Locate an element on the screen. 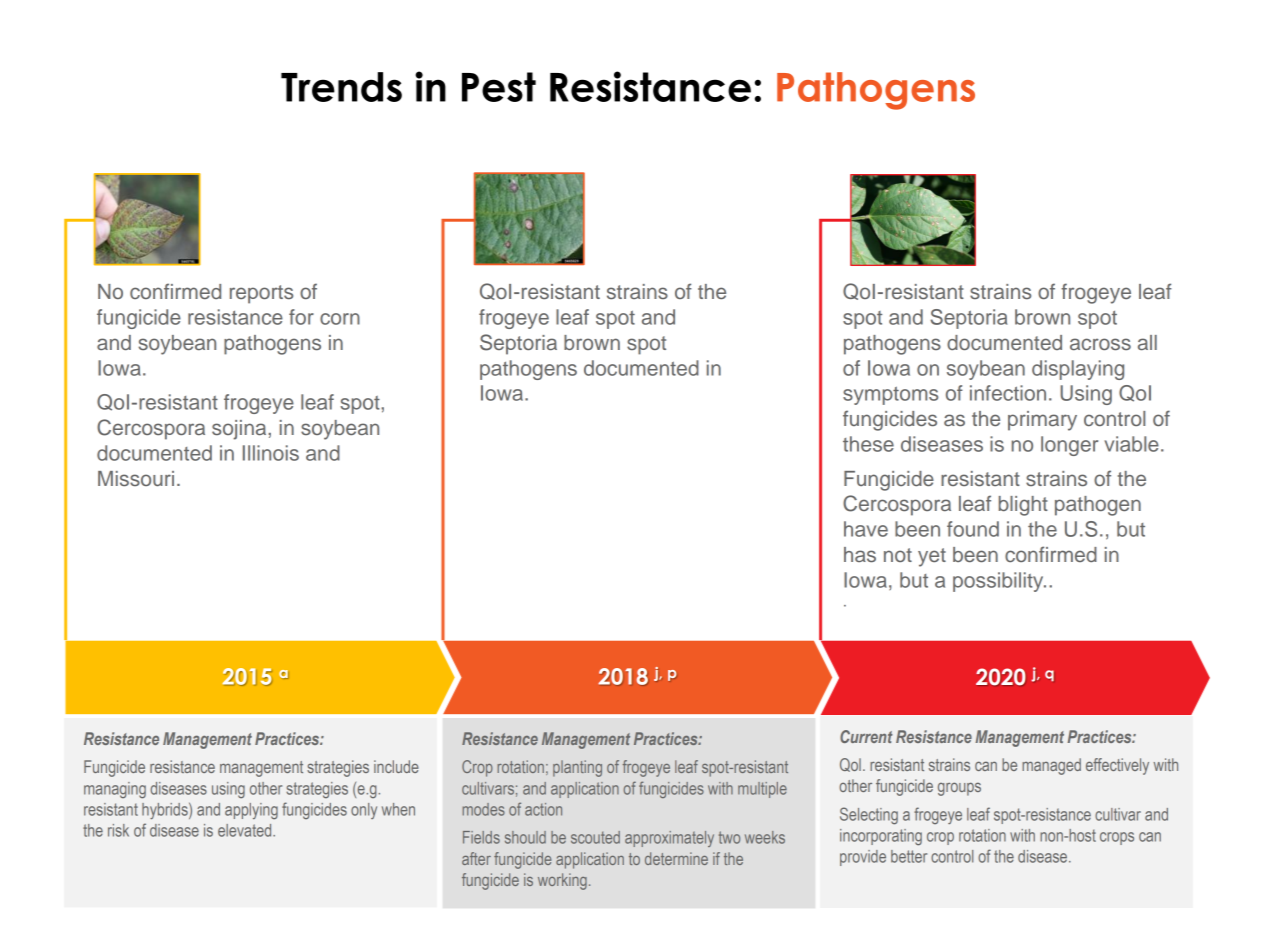  Current is located at coordinates (866, 736).
